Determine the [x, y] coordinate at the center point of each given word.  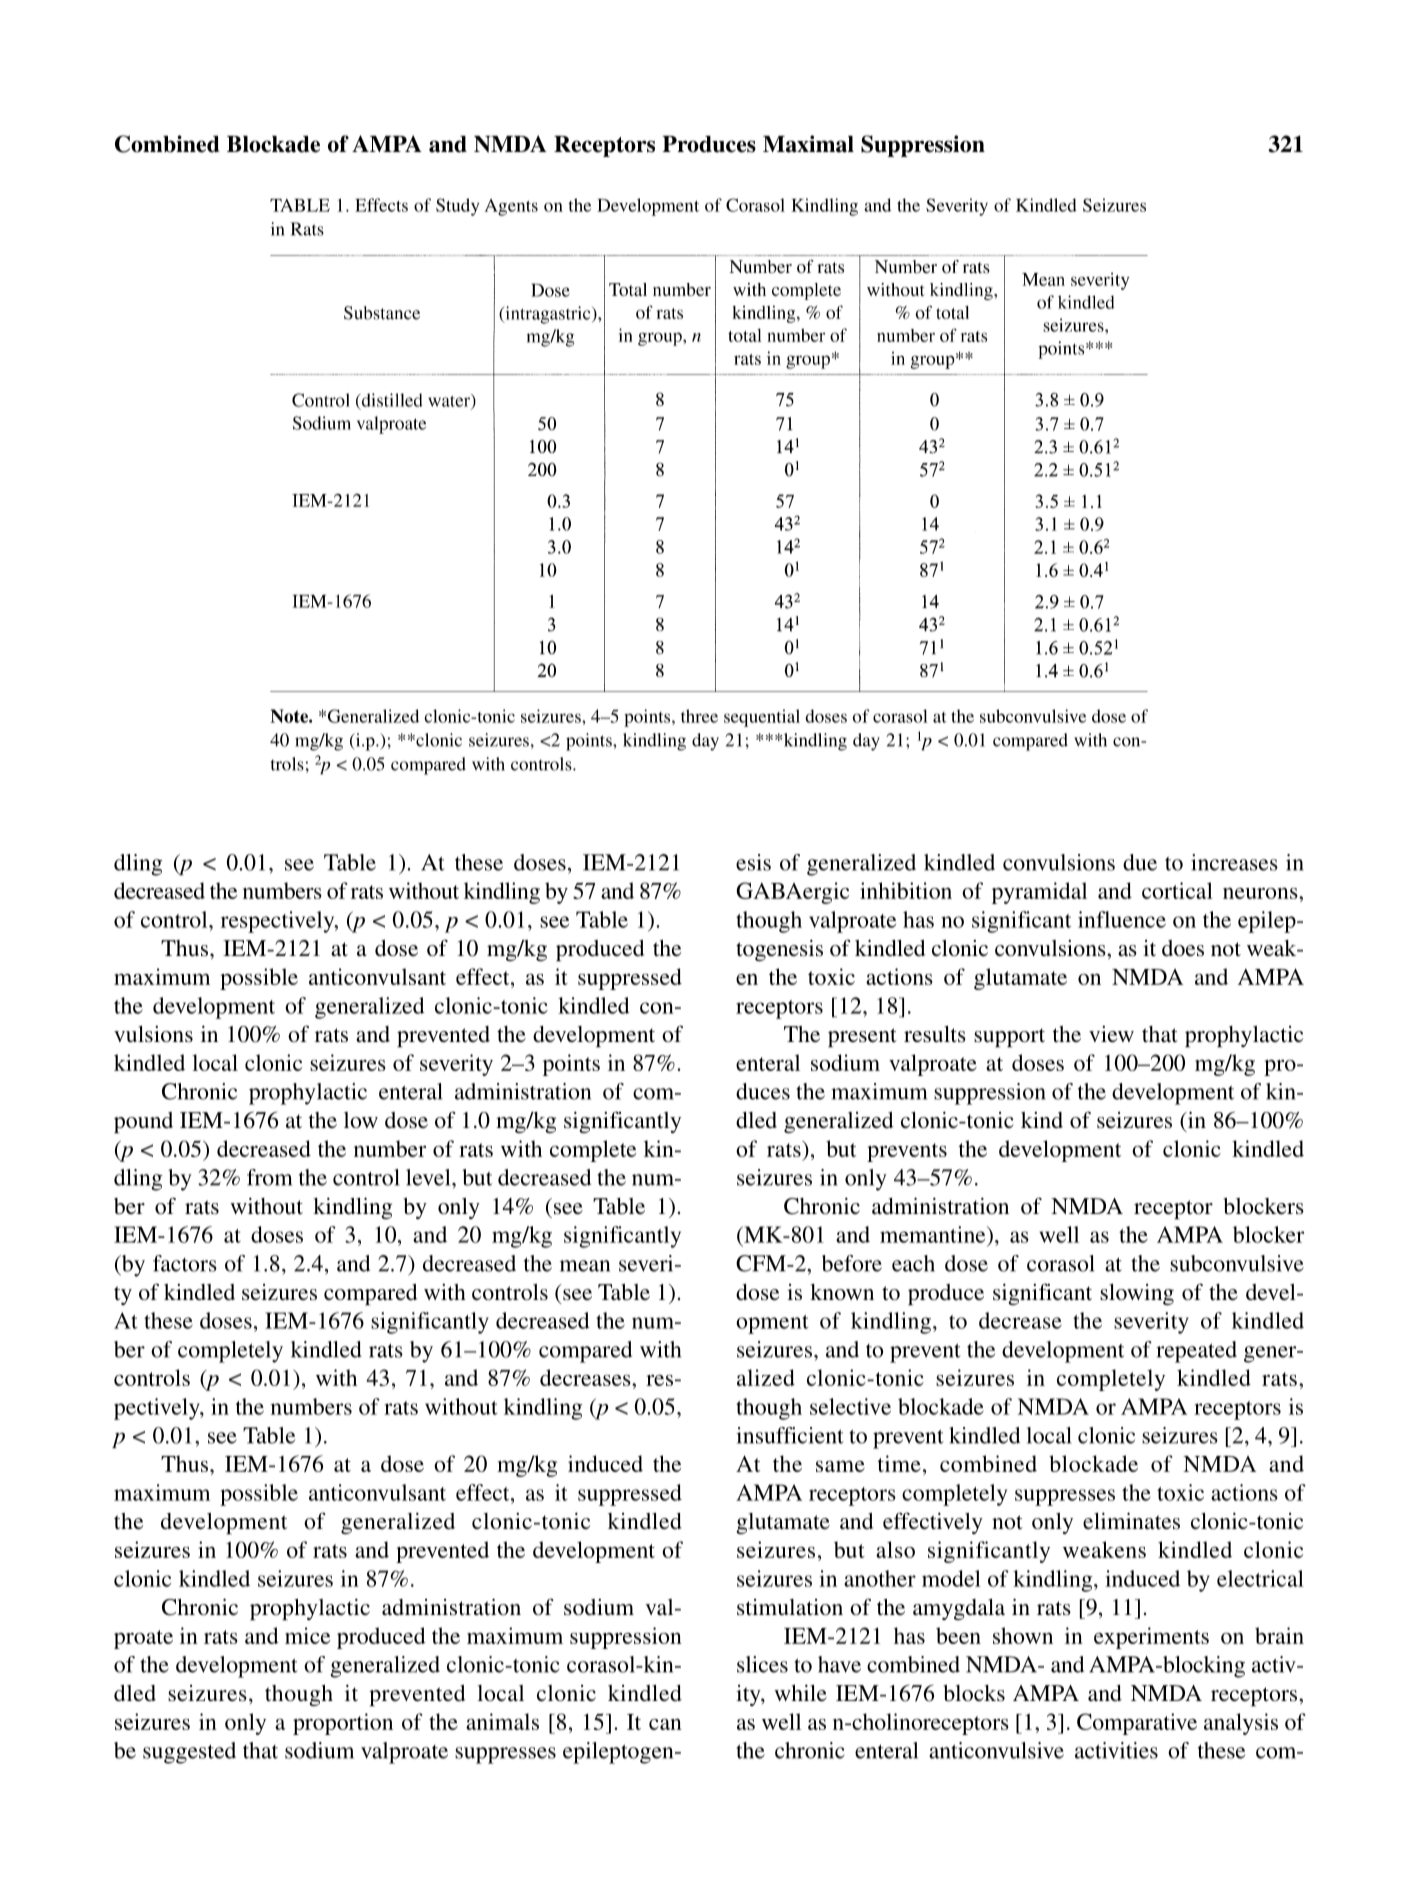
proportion [343, 1724]
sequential [762, 718]
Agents [511, 207]
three [699, 716]
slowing [1137, 1294]
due [1140, 862]
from [269, 1177]
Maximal [808, 144]
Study [457, 207]
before [852, 1263]
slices [762, 1664]
